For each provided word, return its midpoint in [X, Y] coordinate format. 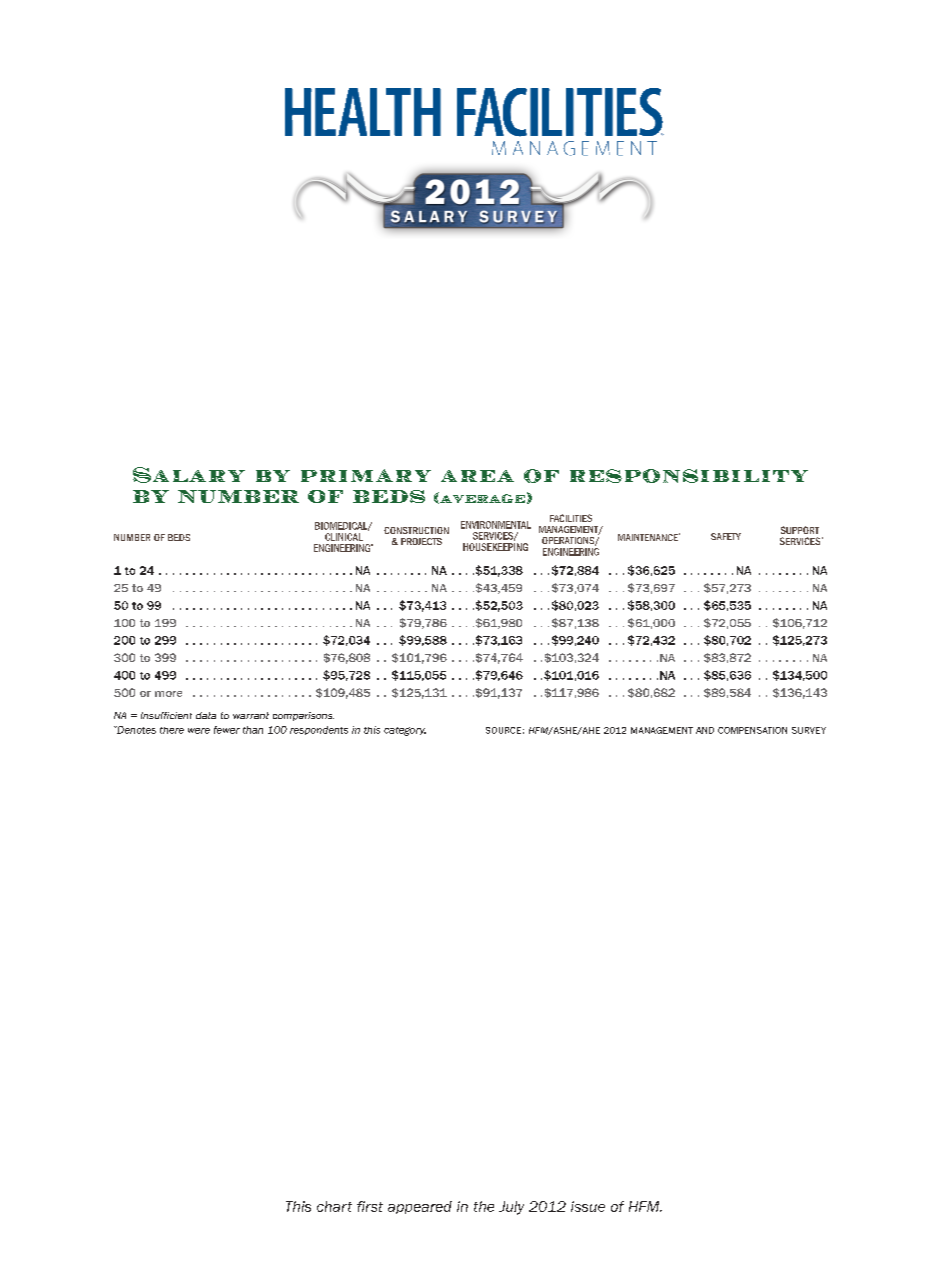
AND [705, 730]
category [405, 731]
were [199, 731]
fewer [227, 730]
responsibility [689, 476]
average [481, 498]
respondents [319, 730]
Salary [189, 475]
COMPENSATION [752, 730]
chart [334, 1206]
